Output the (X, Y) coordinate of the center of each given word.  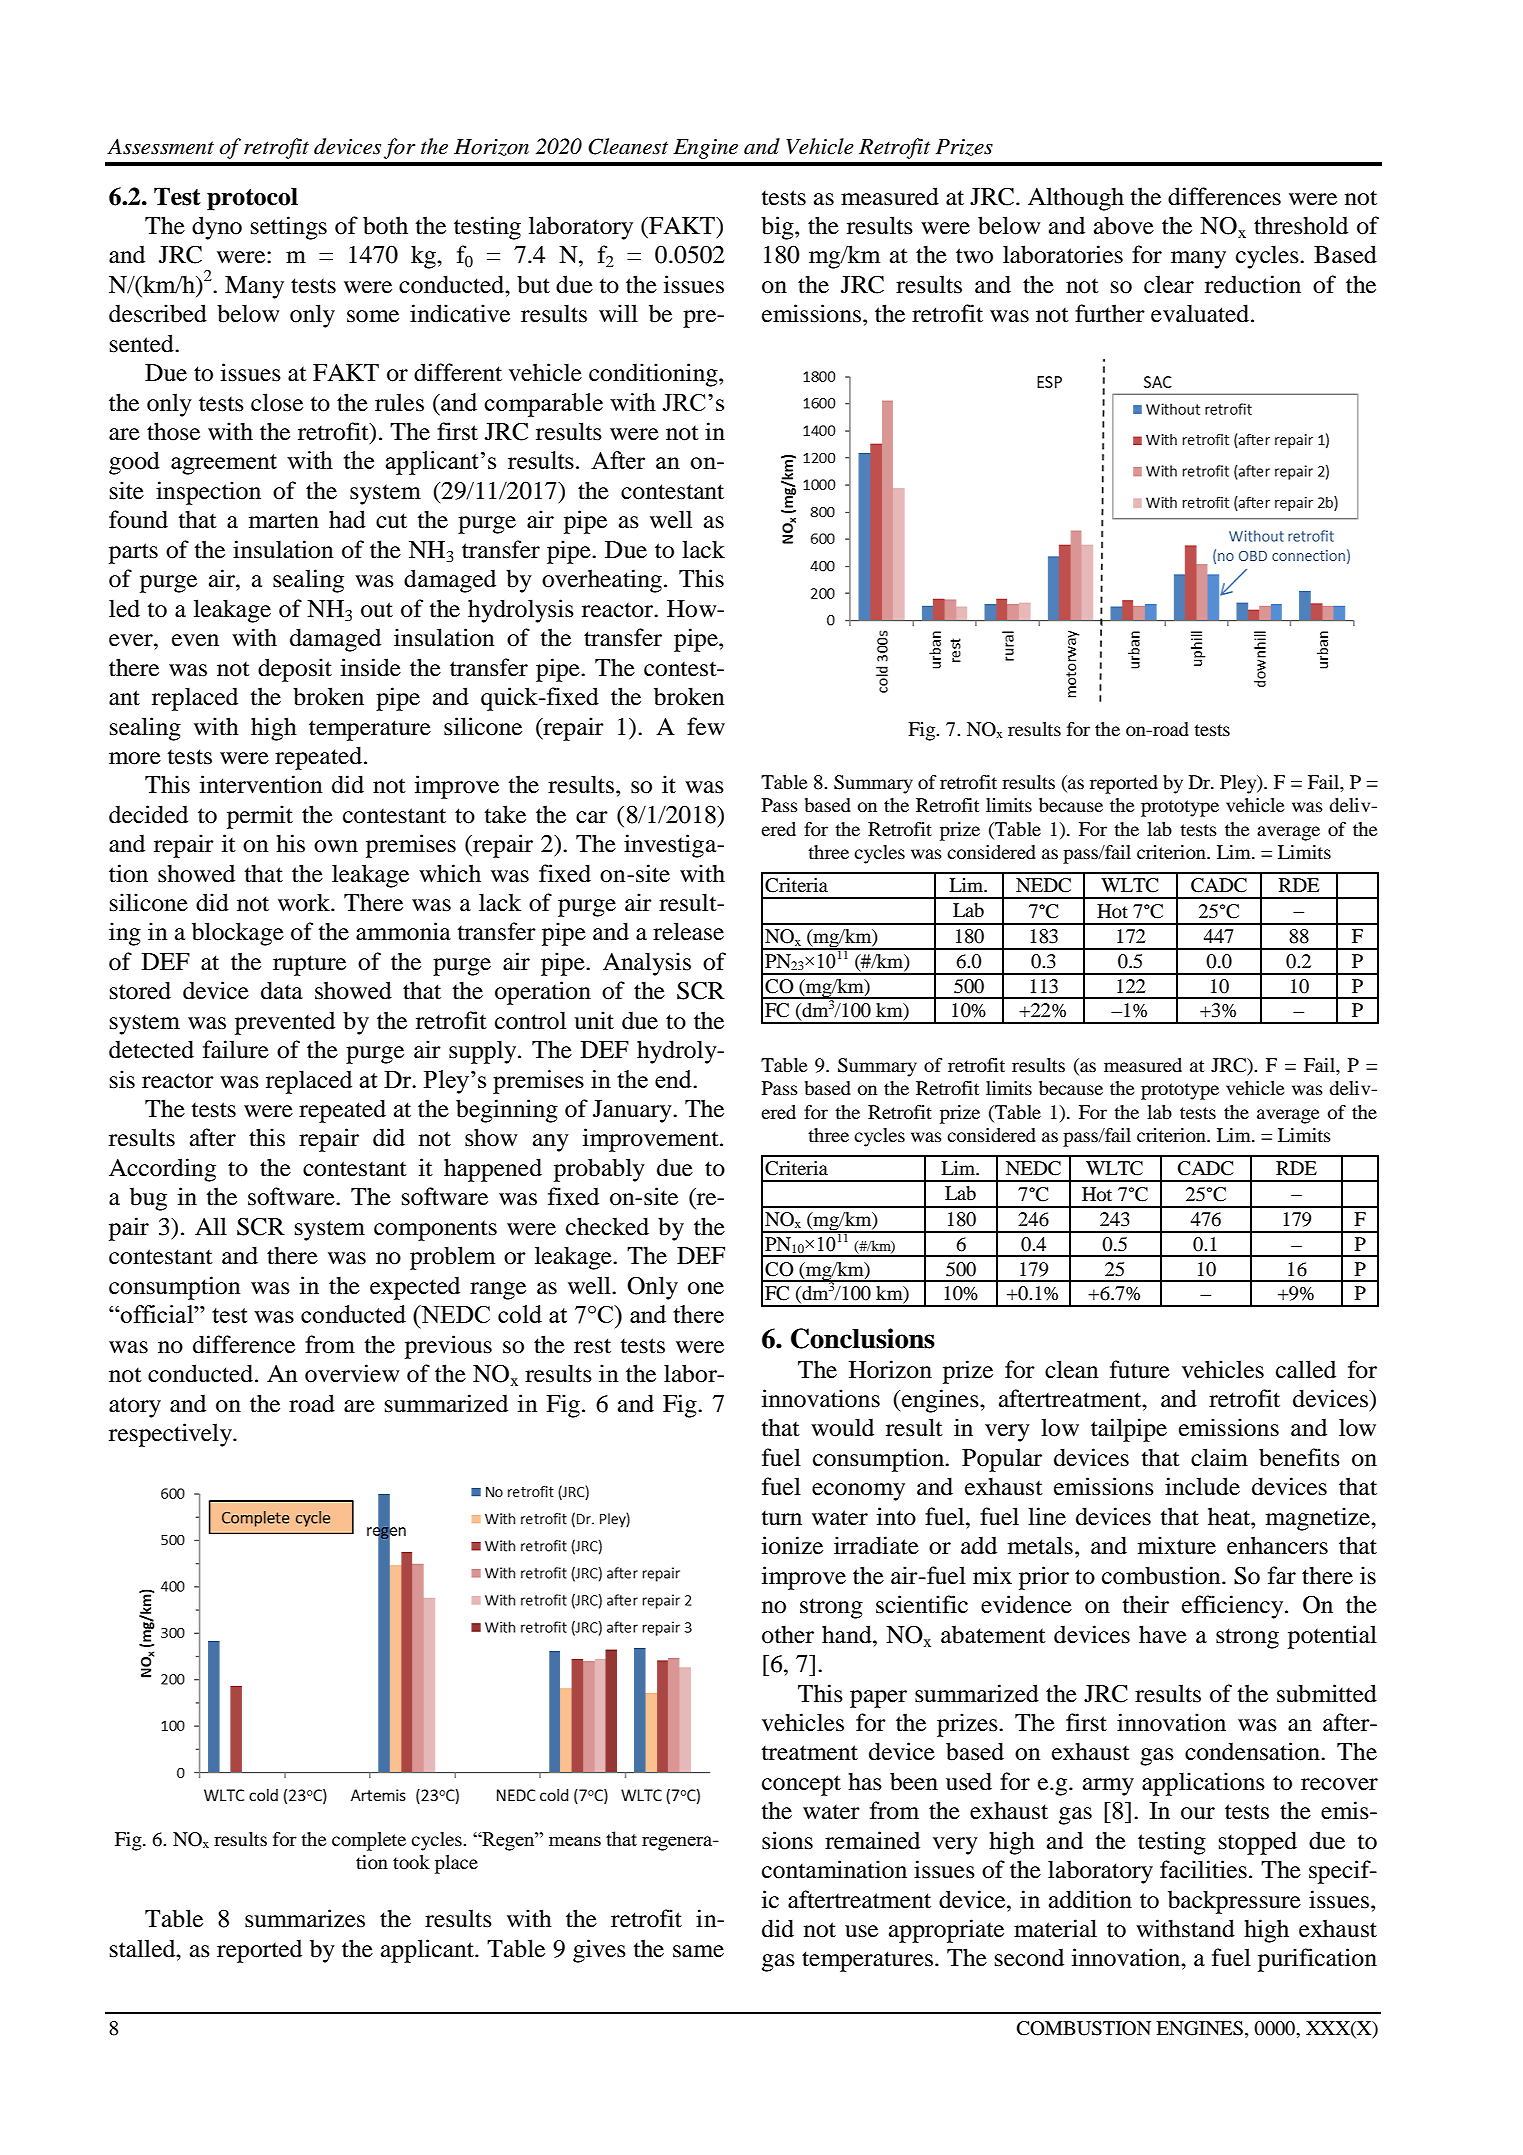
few (706, 726)
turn (782, 1518)
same (698, 1951)
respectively (171, 1435)
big (778, 228)
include (1202, 1486)
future (1140, 1369)
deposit (295, 670)
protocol (252, 199)
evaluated (1200, 313)
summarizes (305, 1918)
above (1124, 225)
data (282, 990)
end (674, 1079)
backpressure (1234, 1902)
